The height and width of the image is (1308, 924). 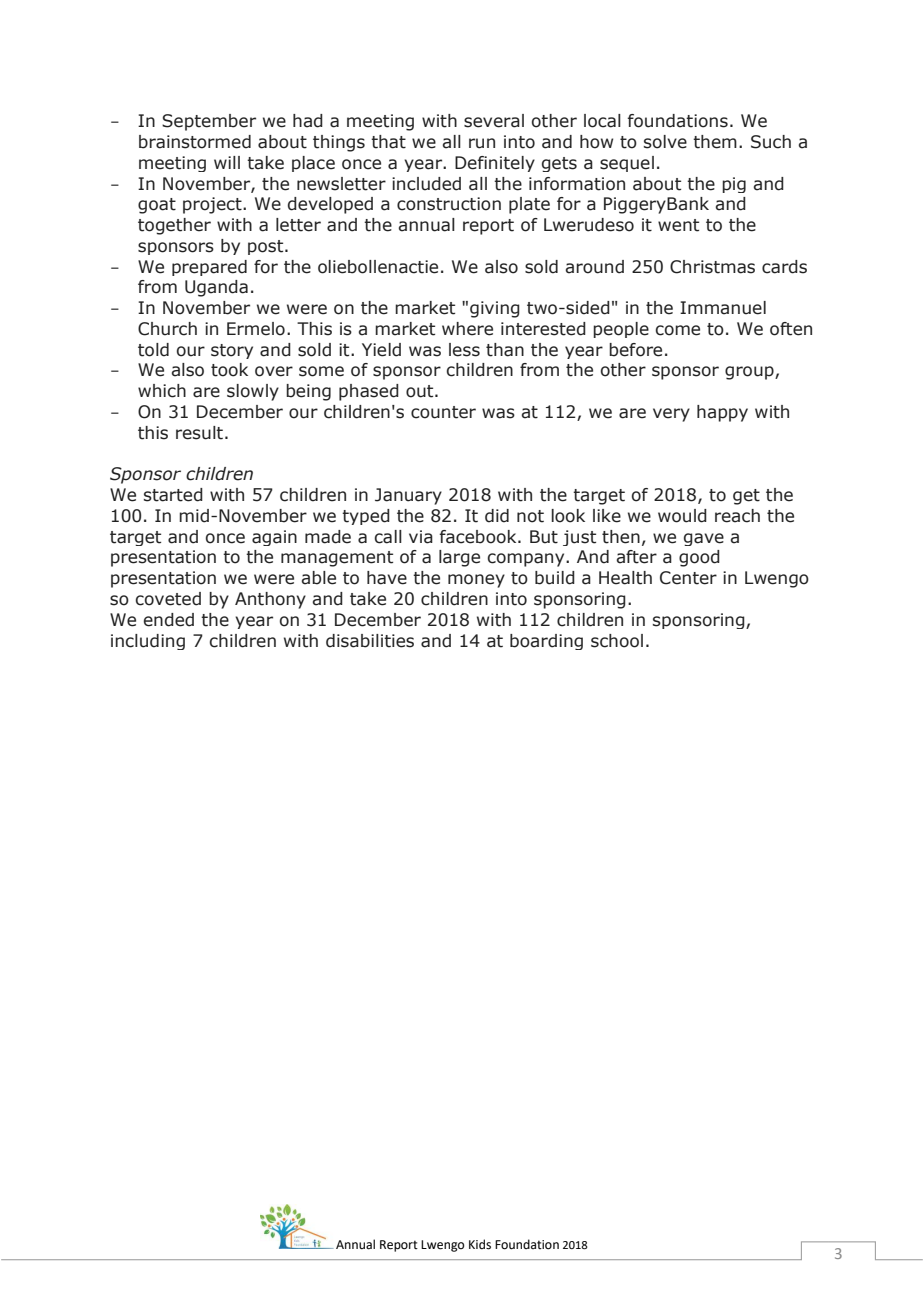 What do you see at coordinates (715, 142) in the image?
I see `them` at bounding box center [715, 142].
